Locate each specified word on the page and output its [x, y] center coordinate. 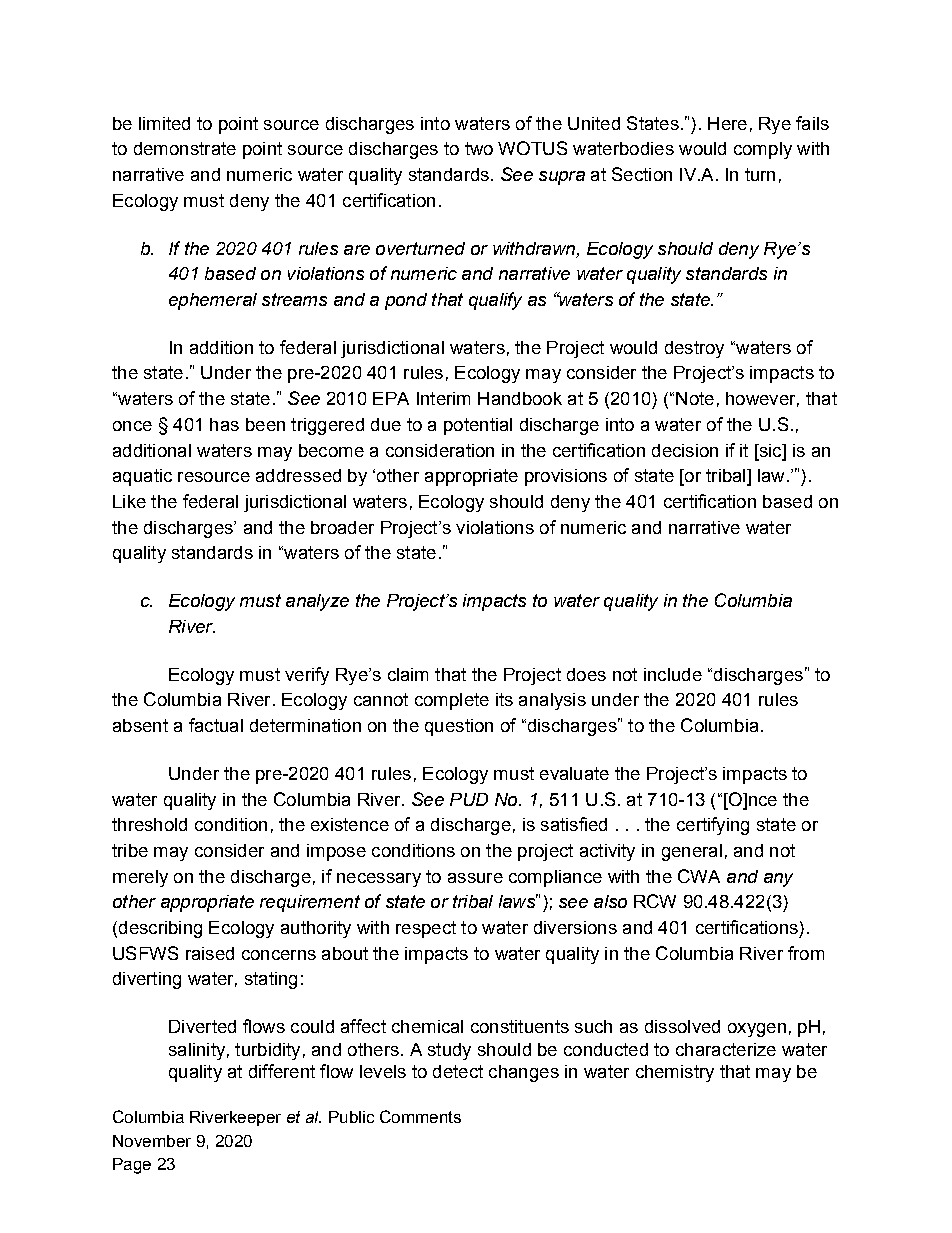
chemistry [675, 1073]
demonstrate [185, 148]
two [479, 148]
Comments [420, 1116]
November [152, 1141]
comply [763, 150]
